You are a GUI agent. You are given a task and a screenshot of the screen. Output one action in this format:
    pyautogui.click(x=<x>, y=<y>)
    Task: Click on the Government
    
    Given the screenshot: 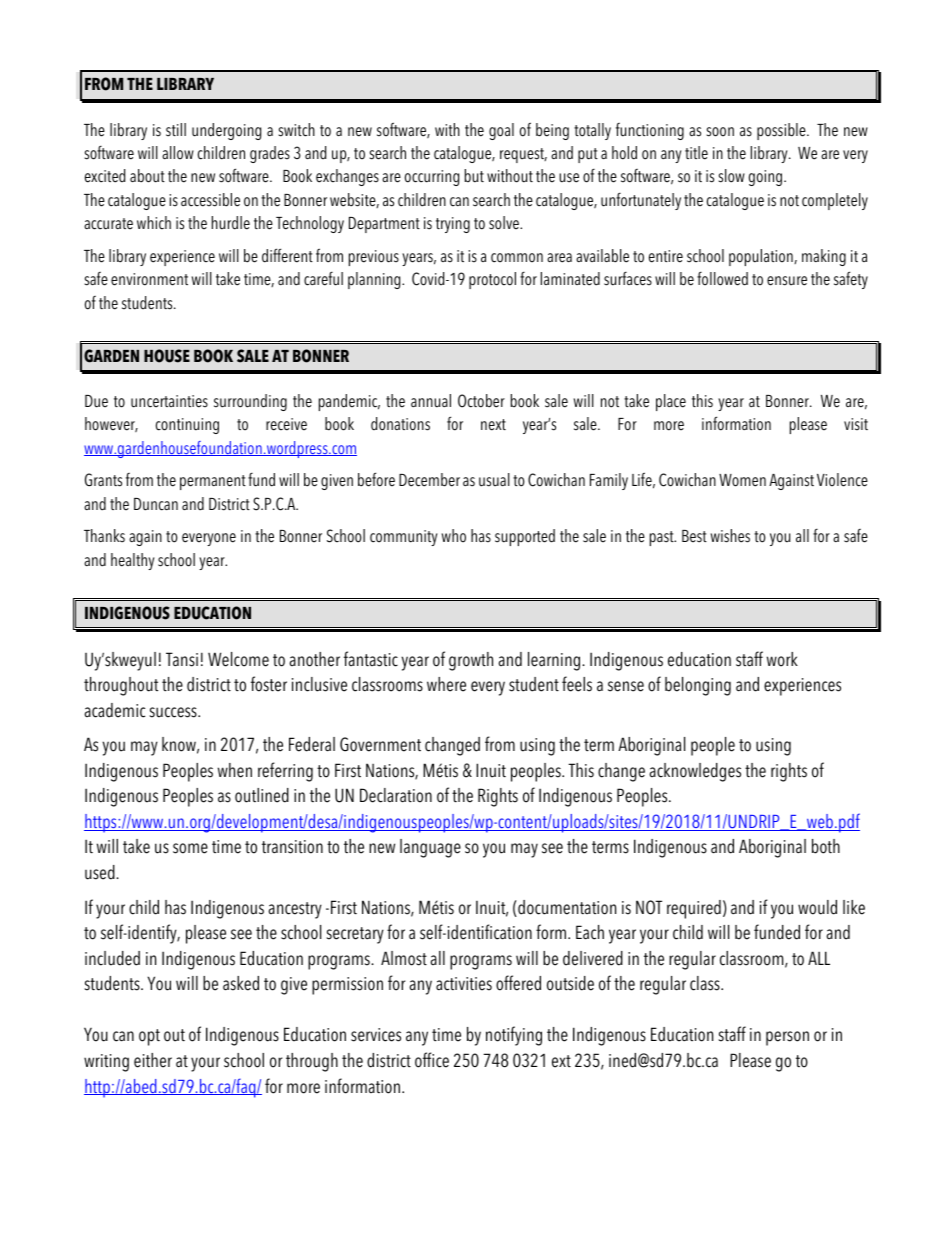 What is the action you would take?
    pyautogui.click(x=380, y=744)
